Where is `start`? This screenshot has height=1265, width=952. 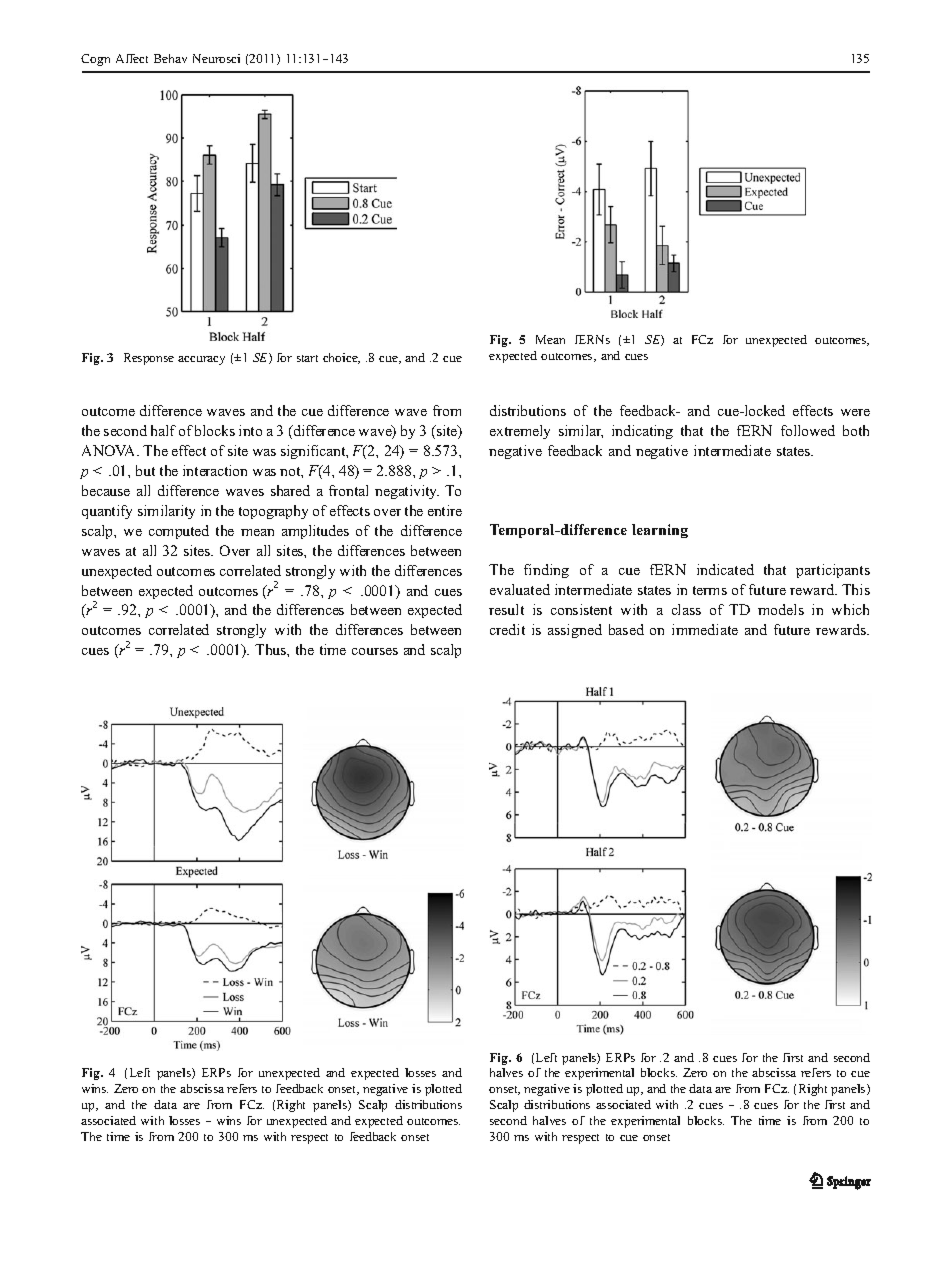 start is located at coordinates (307, 358).
